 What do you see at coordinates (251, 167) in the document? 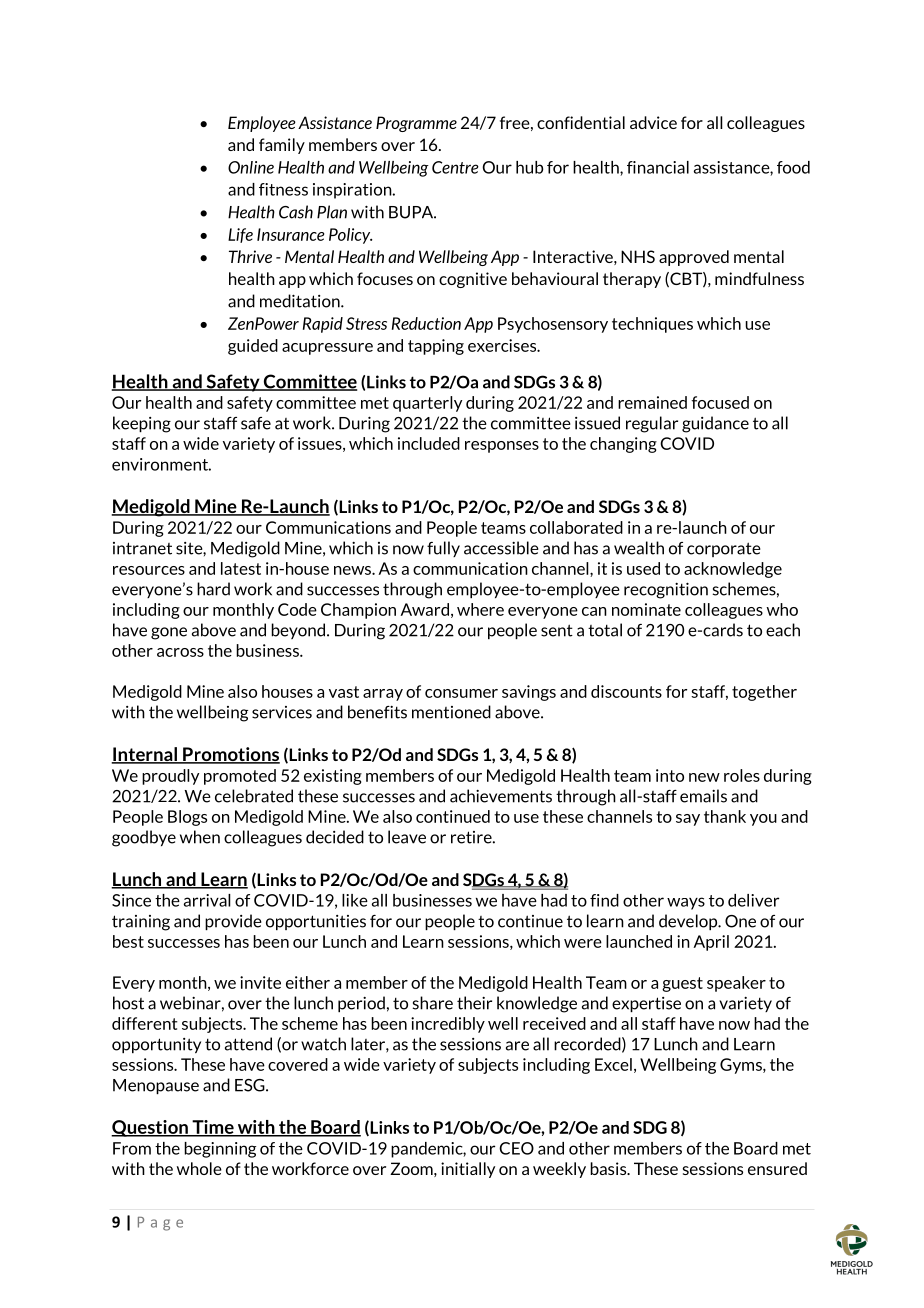
I see `Online` at bounding box center [251, 167].
